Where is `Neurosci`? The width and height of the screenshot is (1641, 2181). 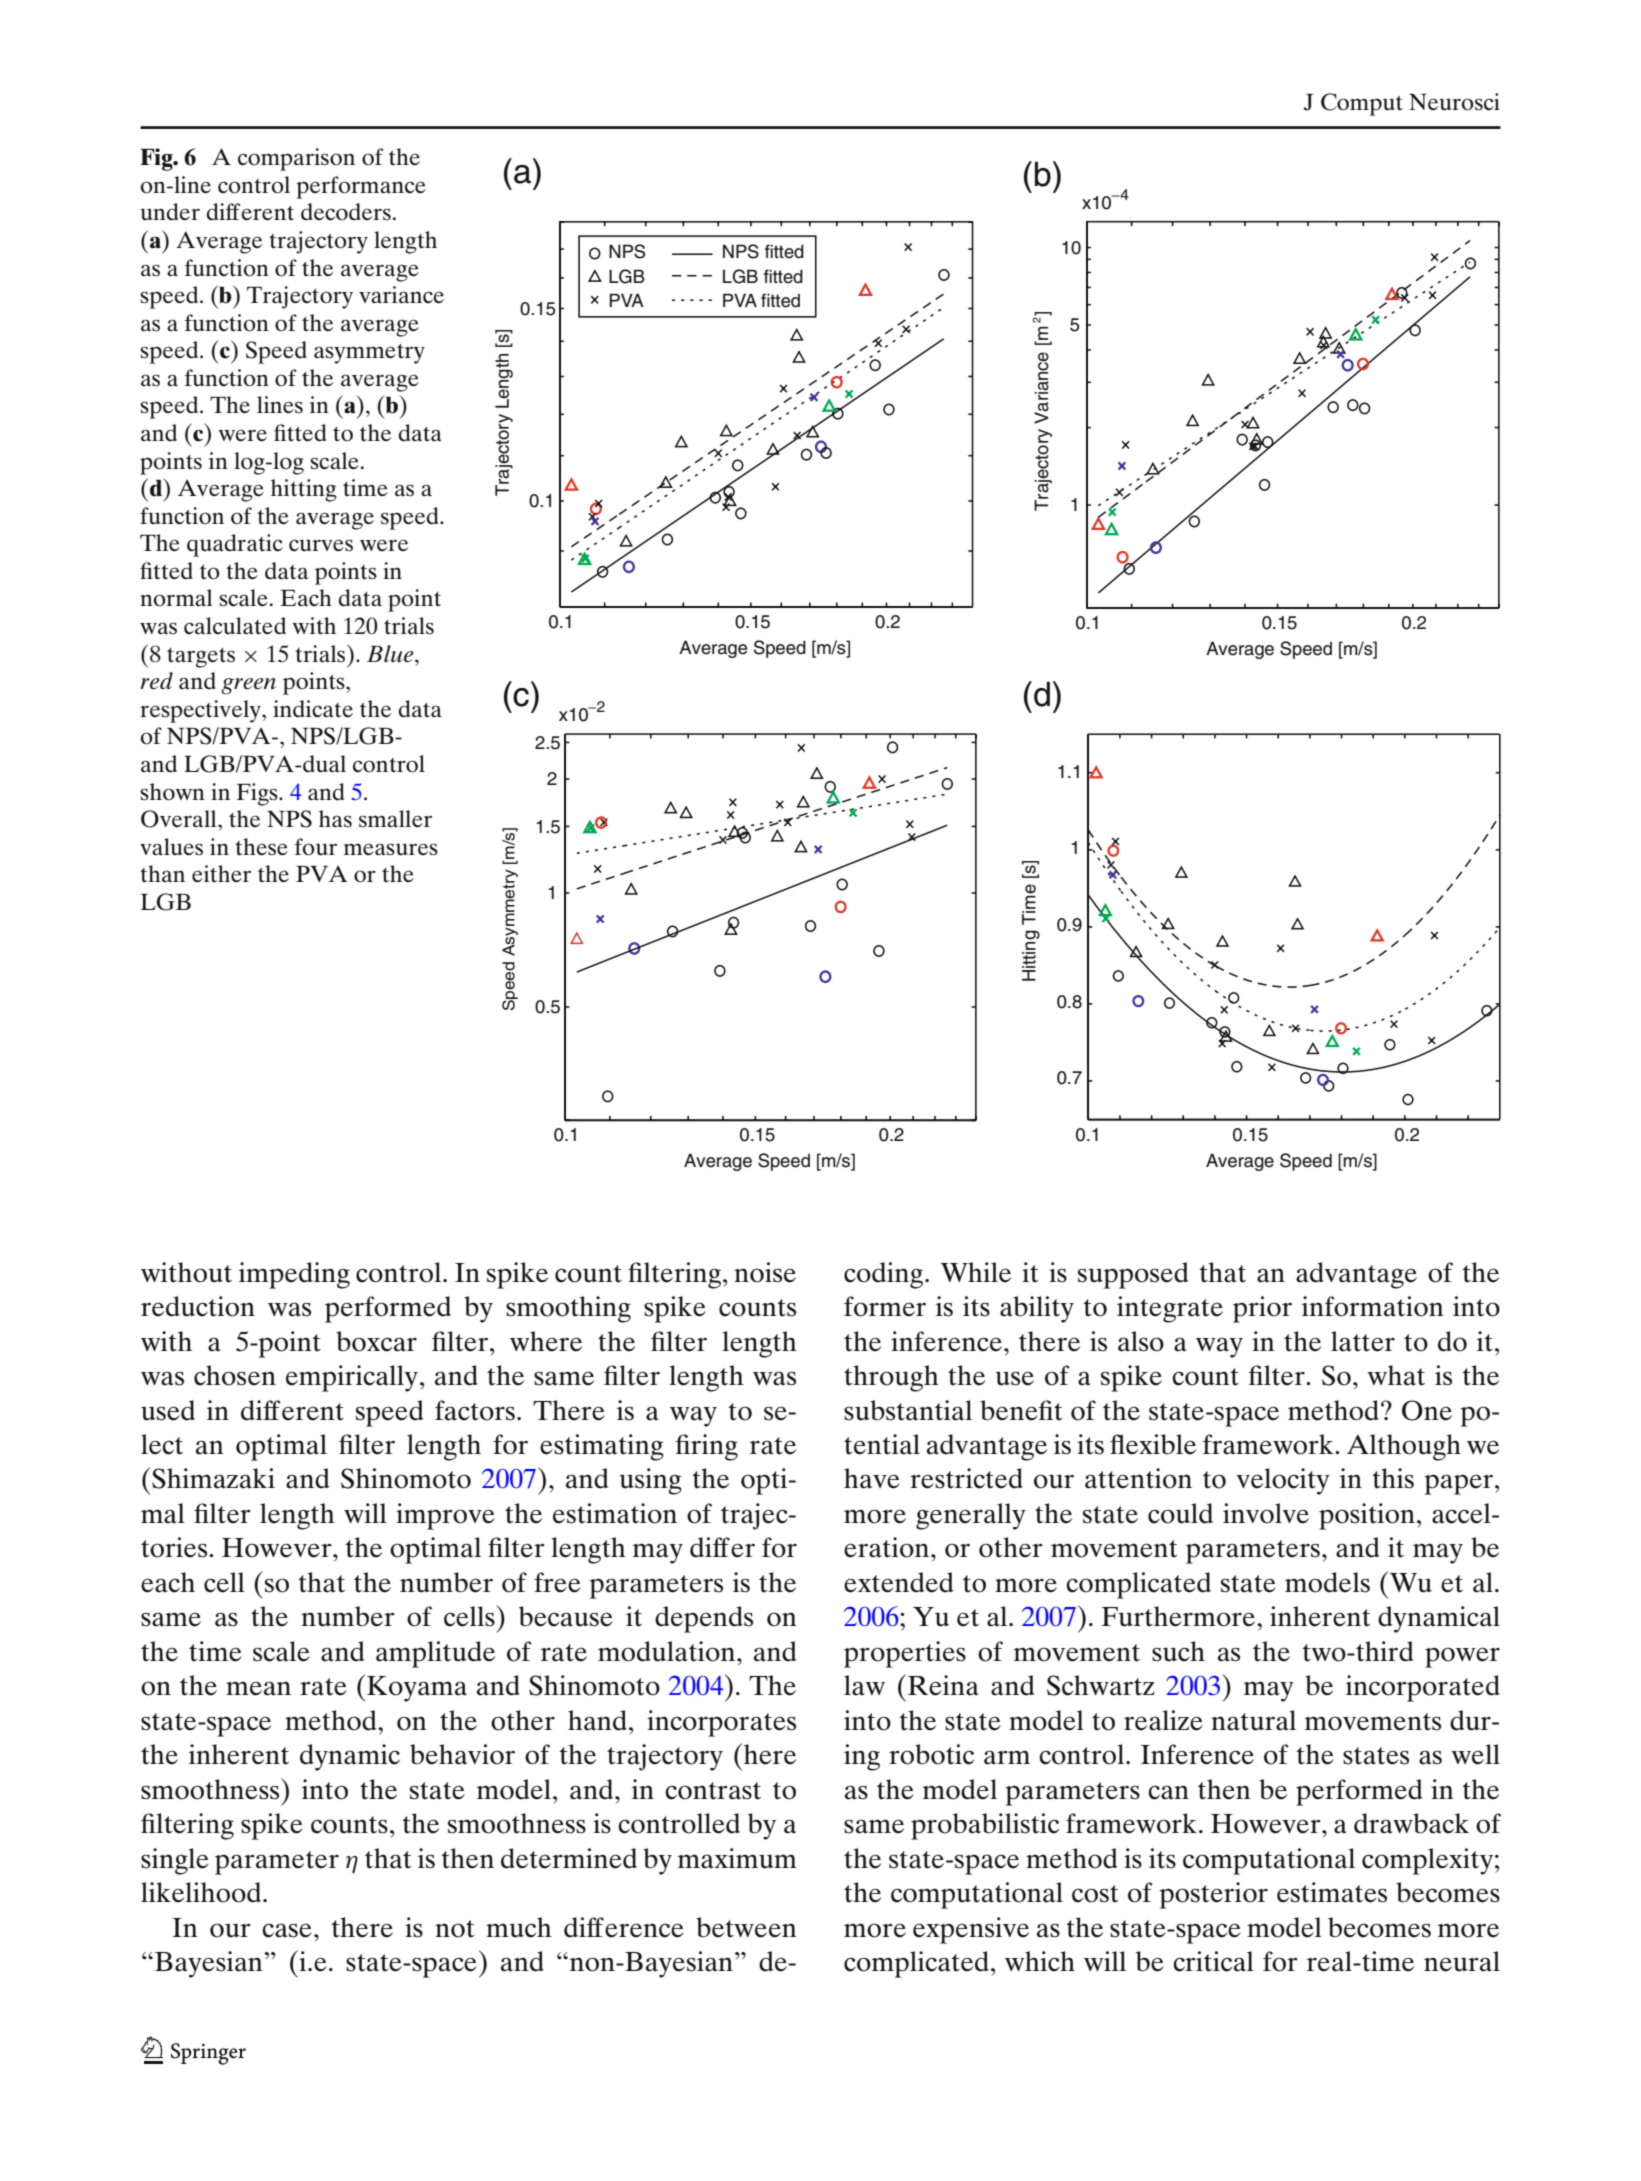 Neurosci is located at coordinates (1454, 102).
